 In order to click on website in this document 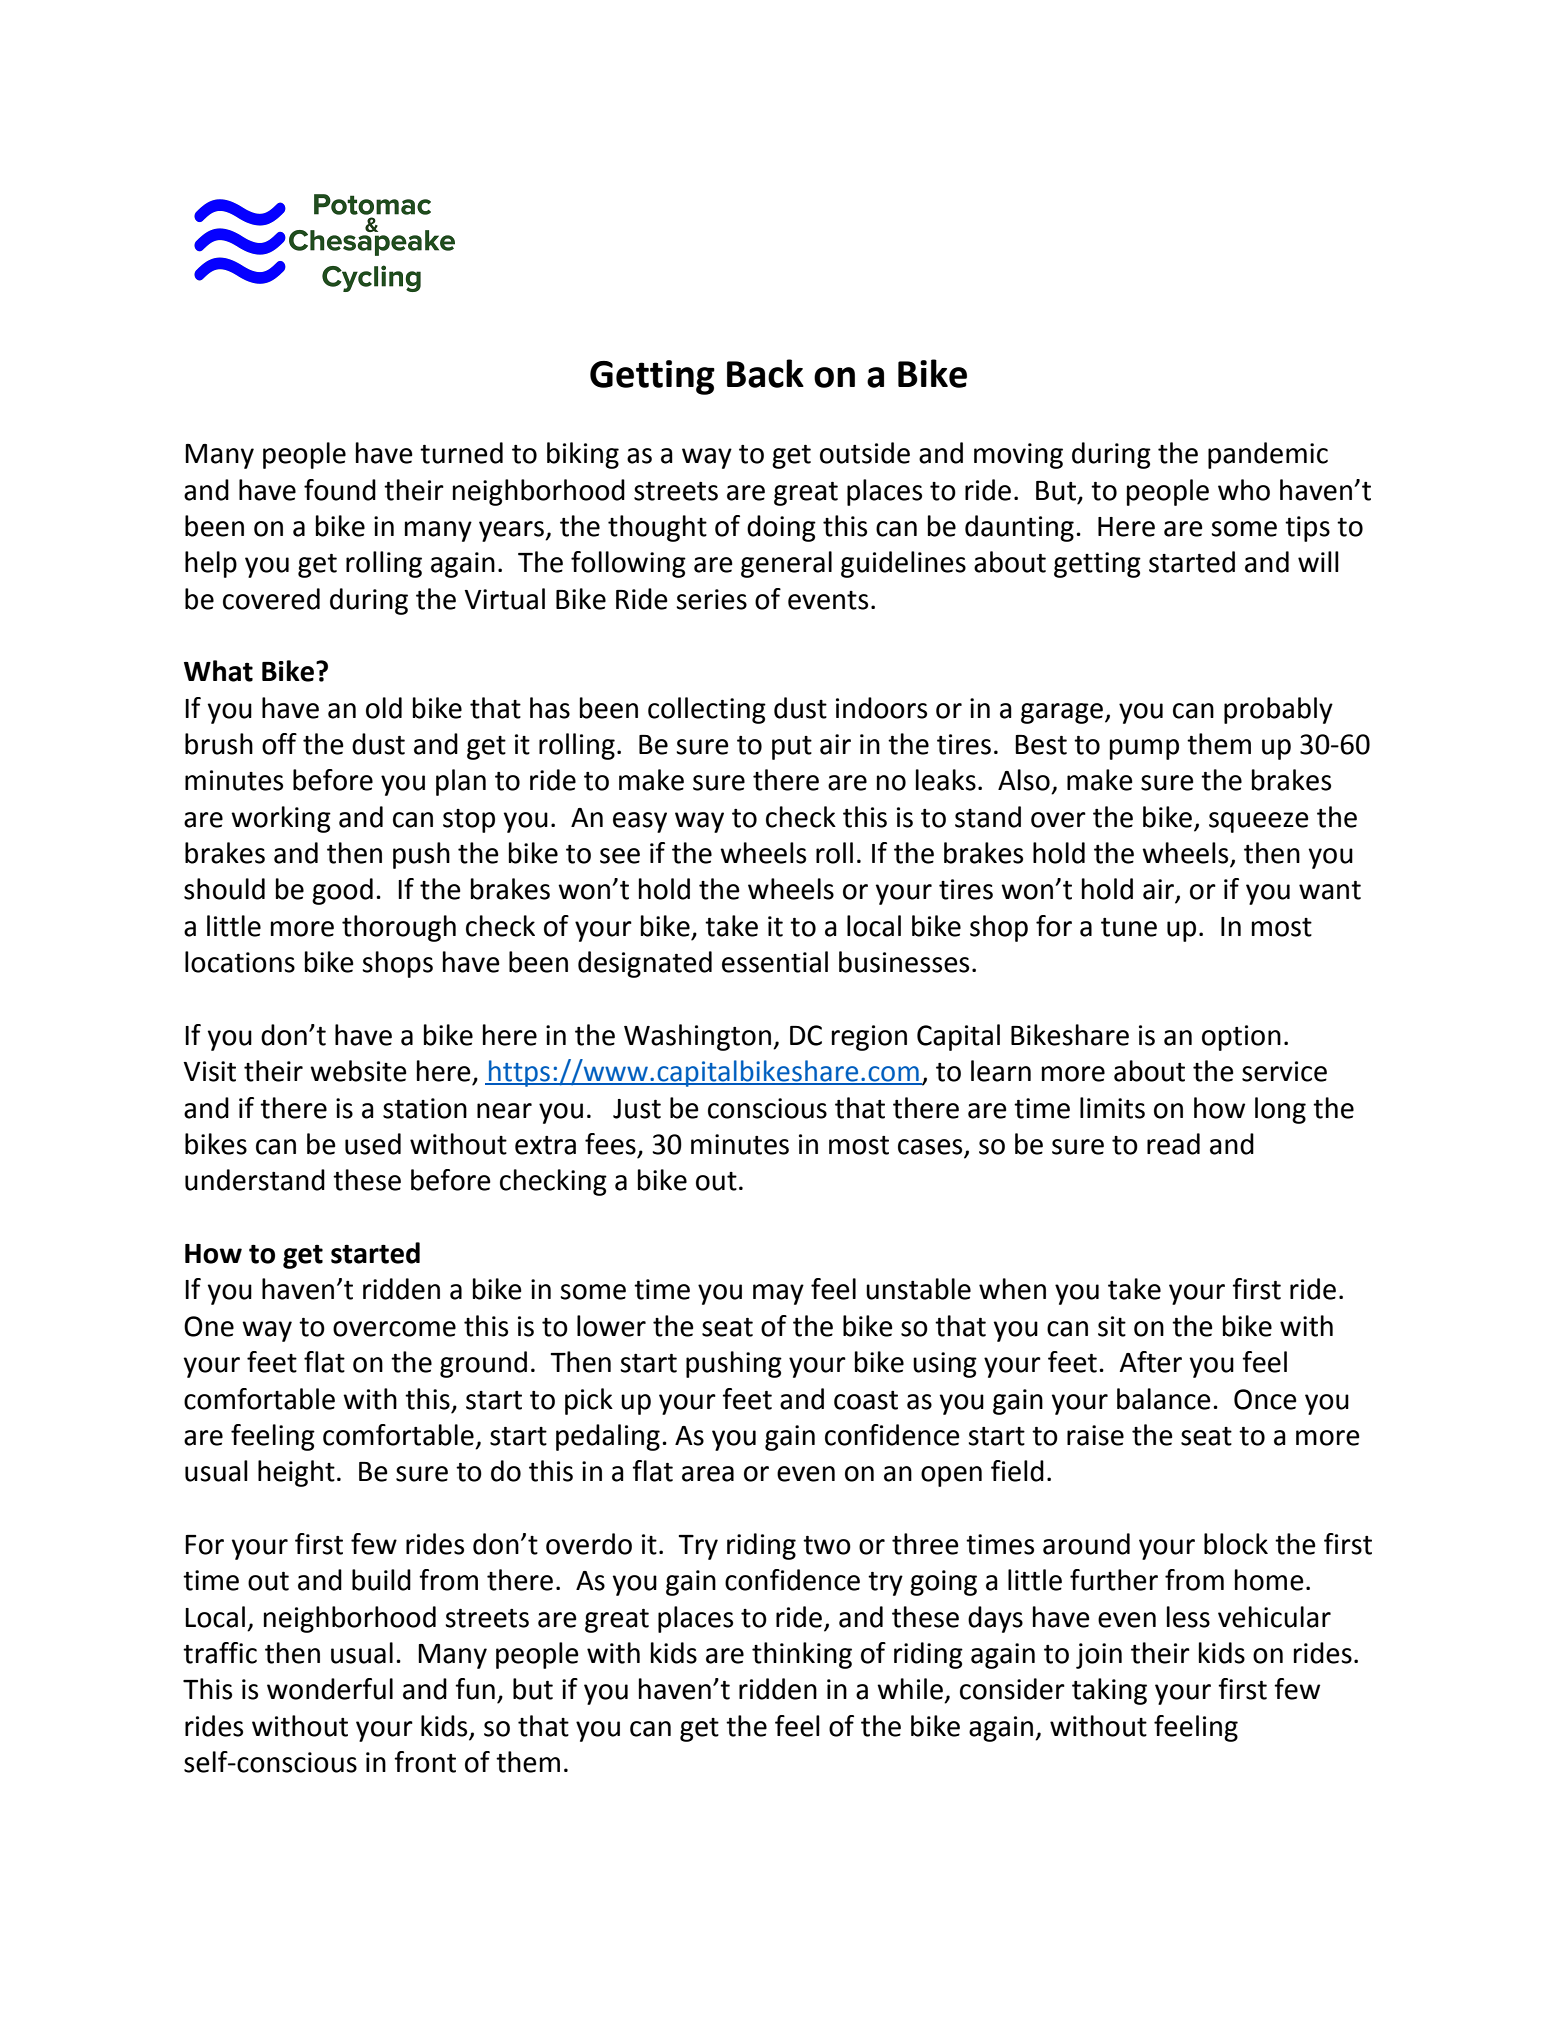, I will do `click(358, 1071)`.
